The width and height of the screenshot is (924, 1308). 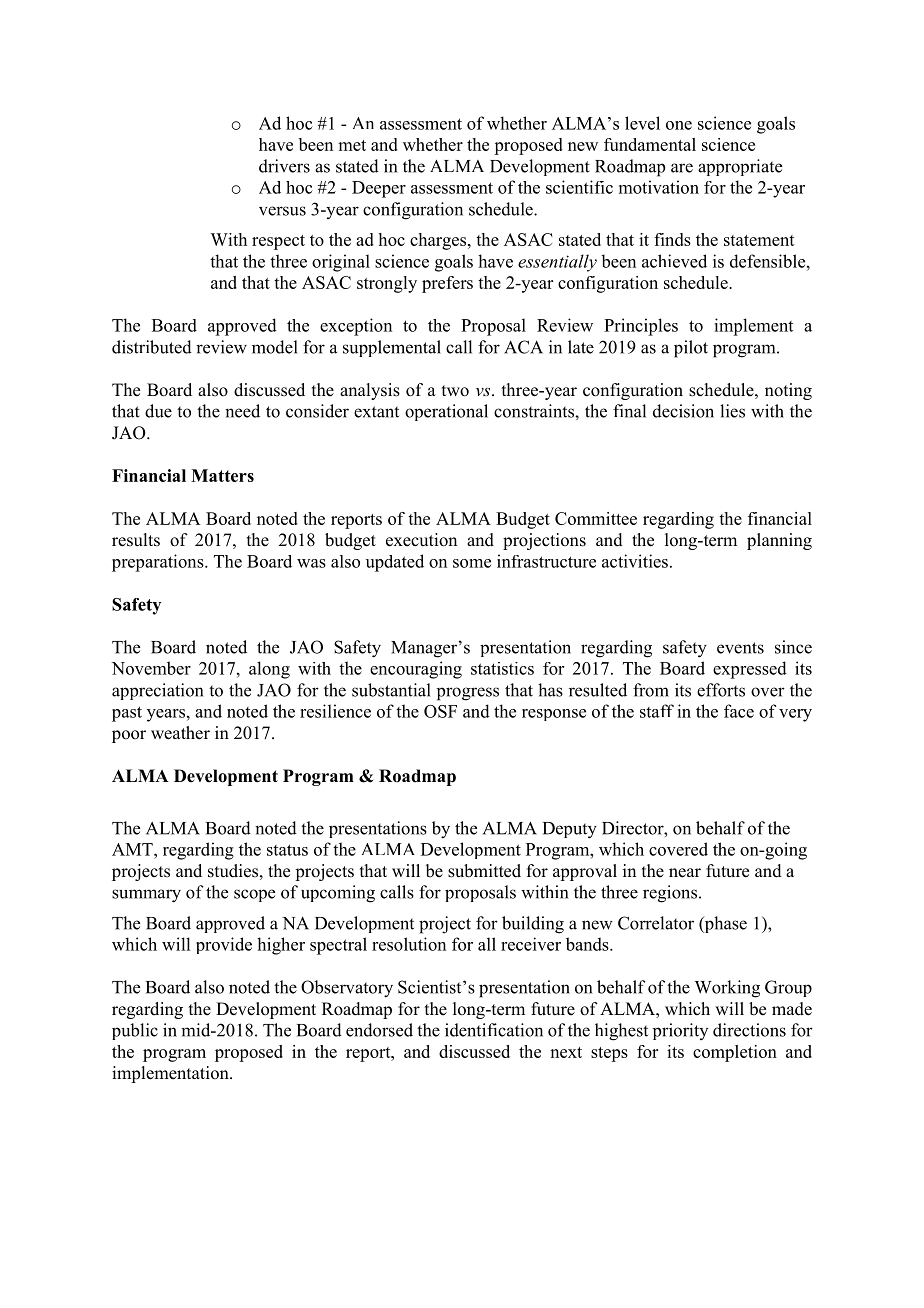 I want to click on execution, so click(x=421, y=540).
